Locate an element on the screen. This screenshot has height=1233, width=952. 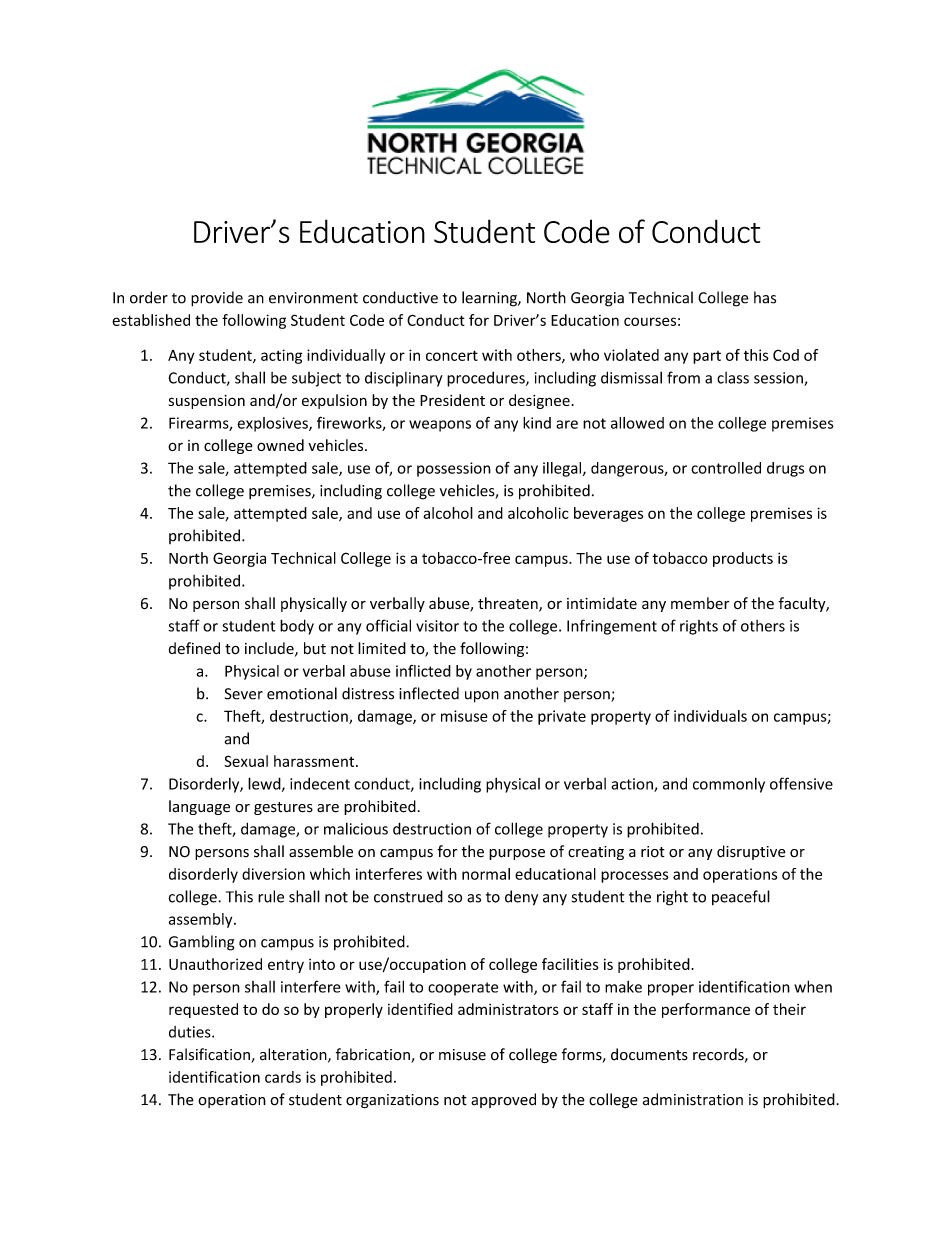
learning is located at coordinates (490, 299).
